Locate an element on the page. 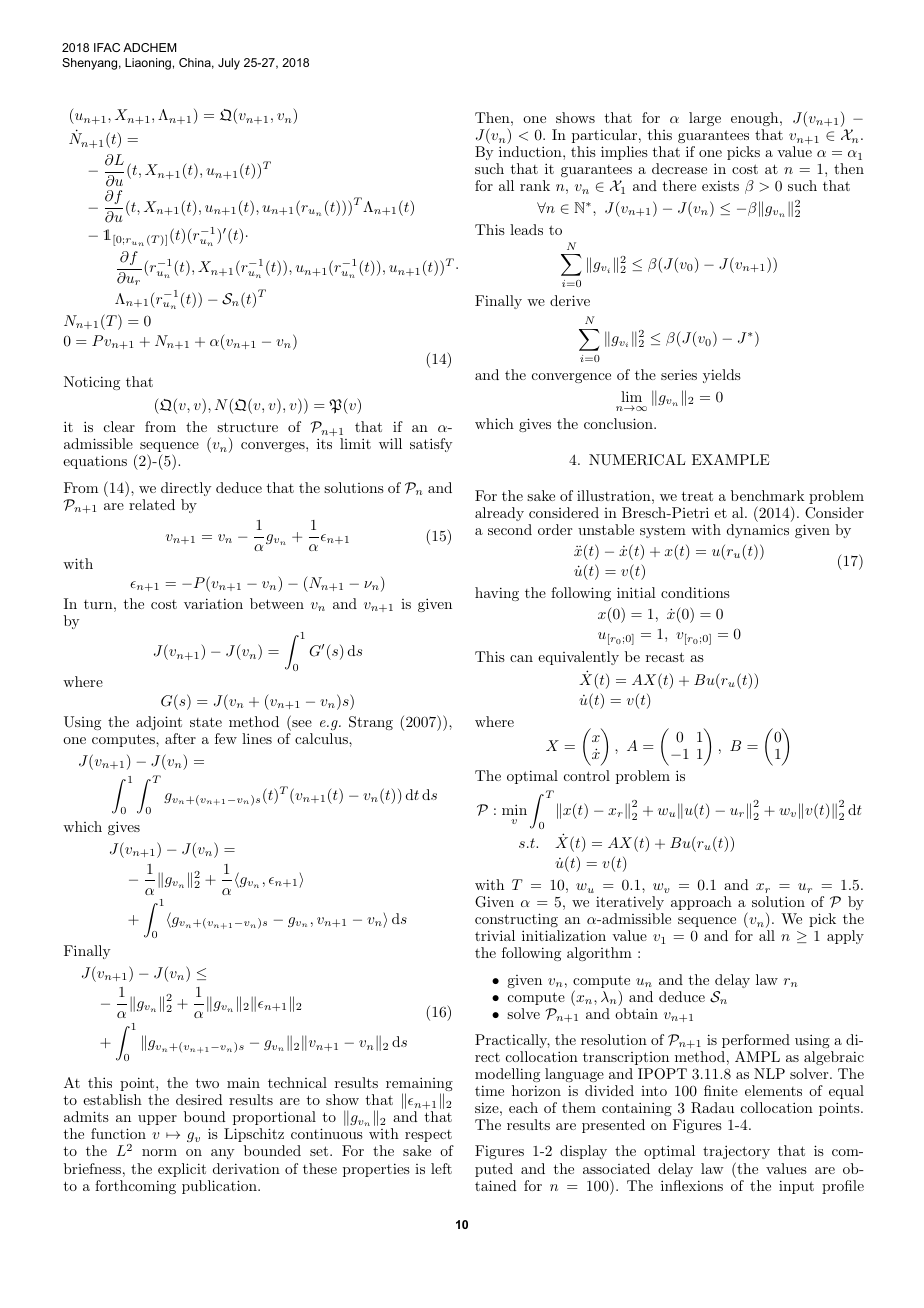  large is located at coordinates (705, 119).
